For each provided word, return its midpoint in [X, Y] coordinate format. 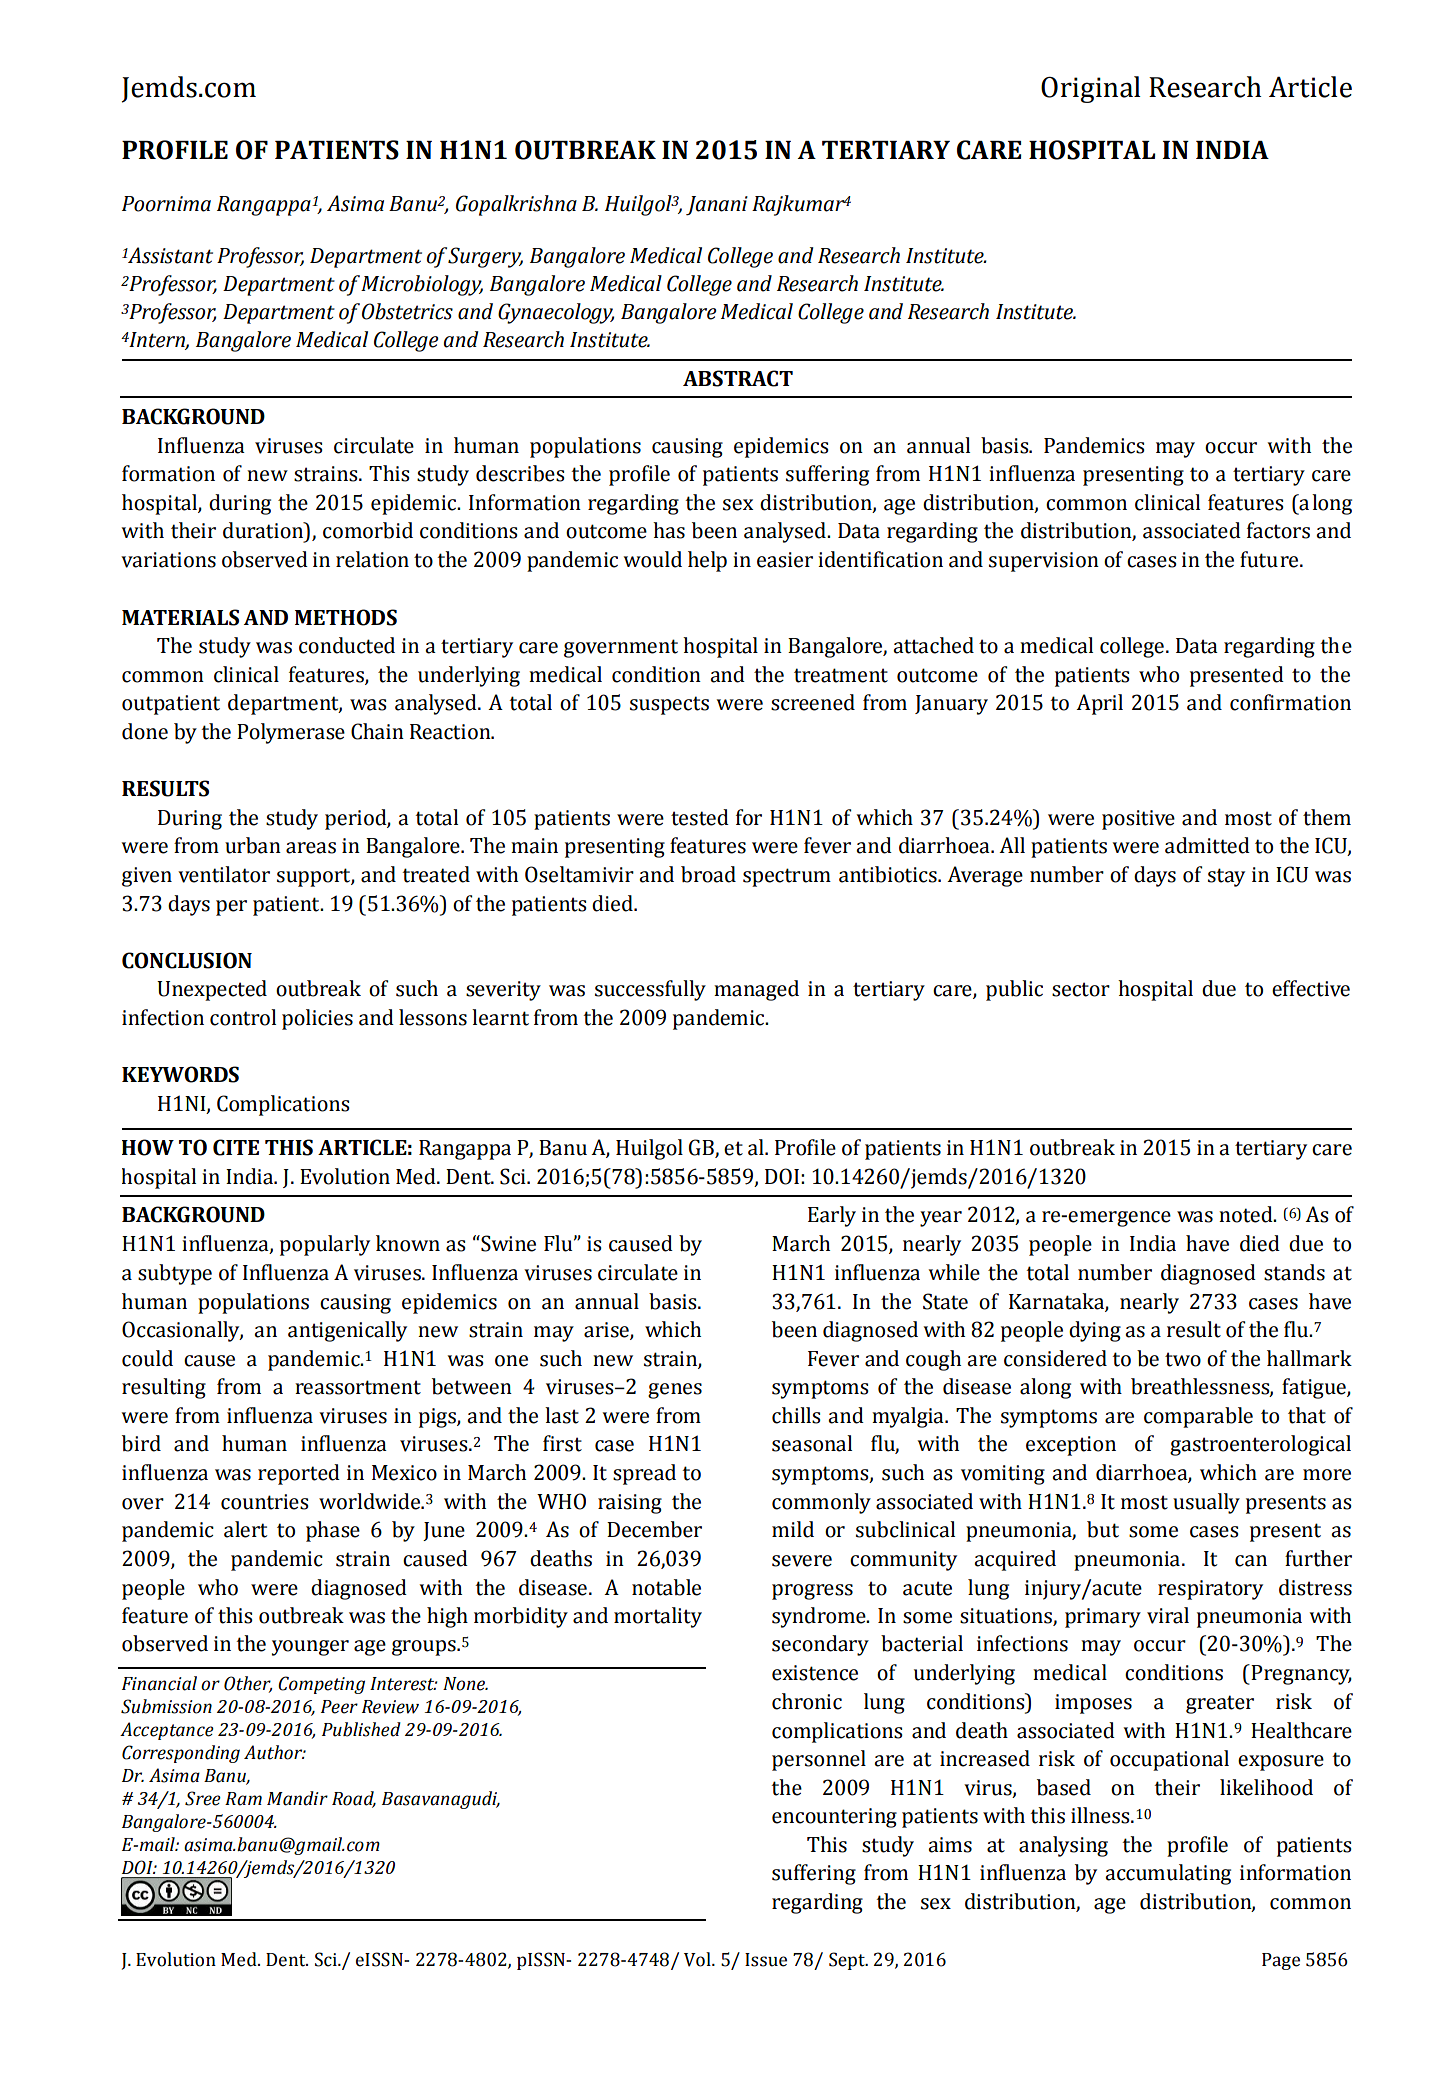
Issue [766, 1960]
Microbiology [422, 285]
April [1099, 704]
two [1183, 1359]
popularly [325, 1245]
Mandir [297, 1798]
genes [675, 1391]
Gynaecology [556, 313]
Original [1090, 89]
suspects [669, 705]
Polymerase [291, 733]
